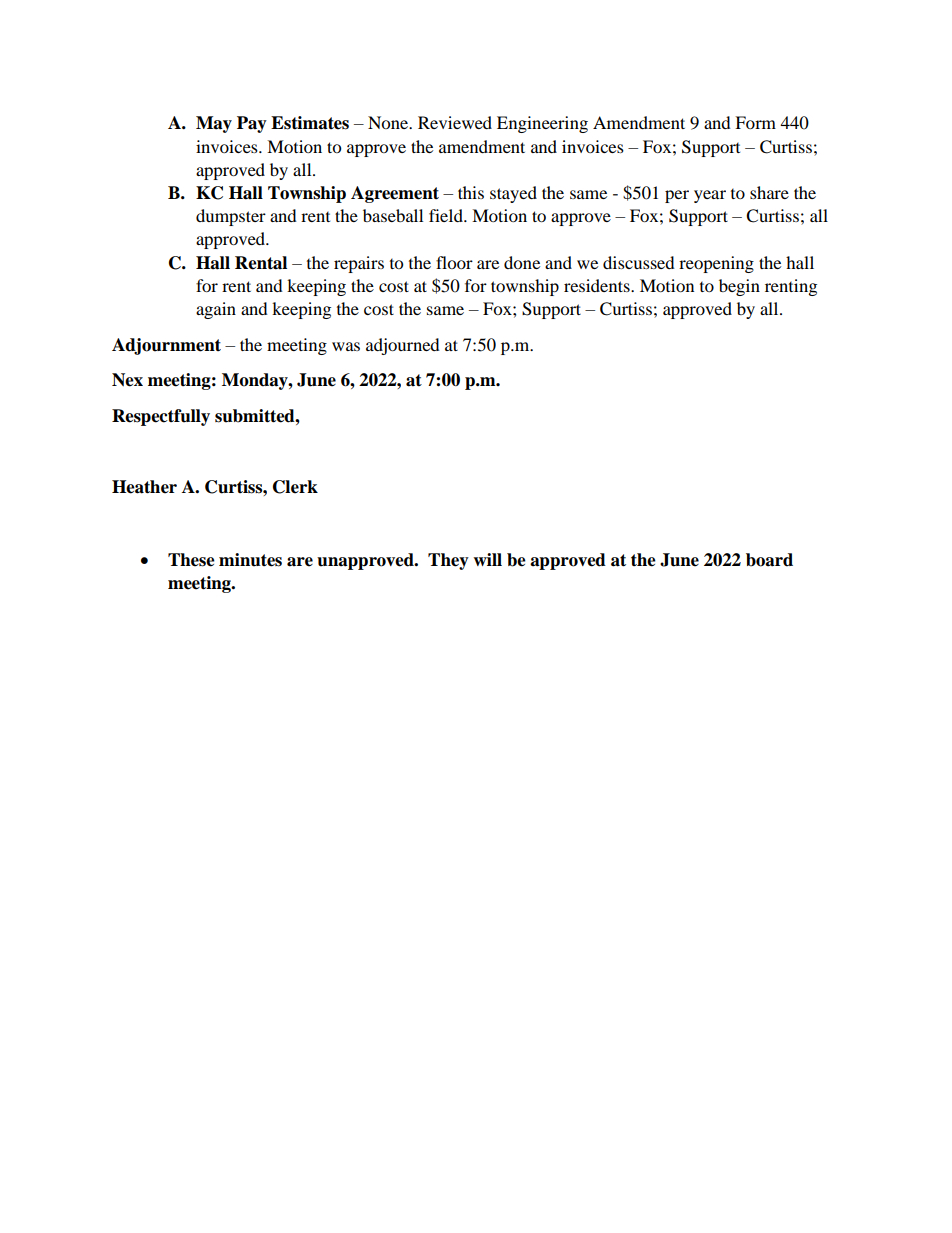 The width and height of the screenshot is (952, 1233). I want to click on Adjournment, so click(166, 346).
